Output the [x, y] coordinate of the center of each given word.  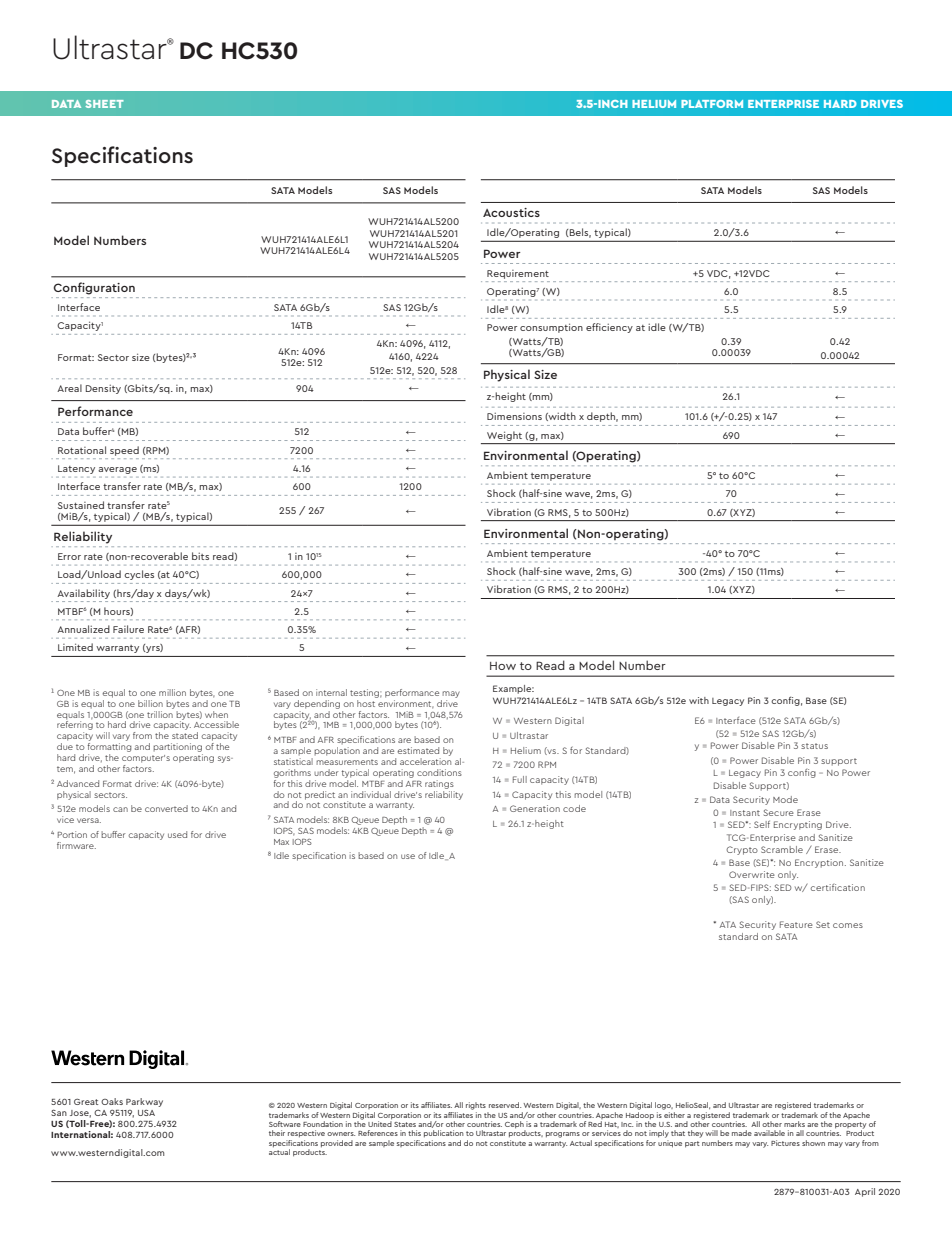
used [177, 834]
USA [146, 1113]
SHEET [104, 104]
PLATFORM [712, 104]
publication [444, 1134]
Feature [796, 924]
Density [103, 389]
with [699, 700]
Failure [128, 629]
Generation [535, 808]
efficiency [609, 328]
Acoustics [511, 212]
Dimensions [514, 416]
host [367, 702]
